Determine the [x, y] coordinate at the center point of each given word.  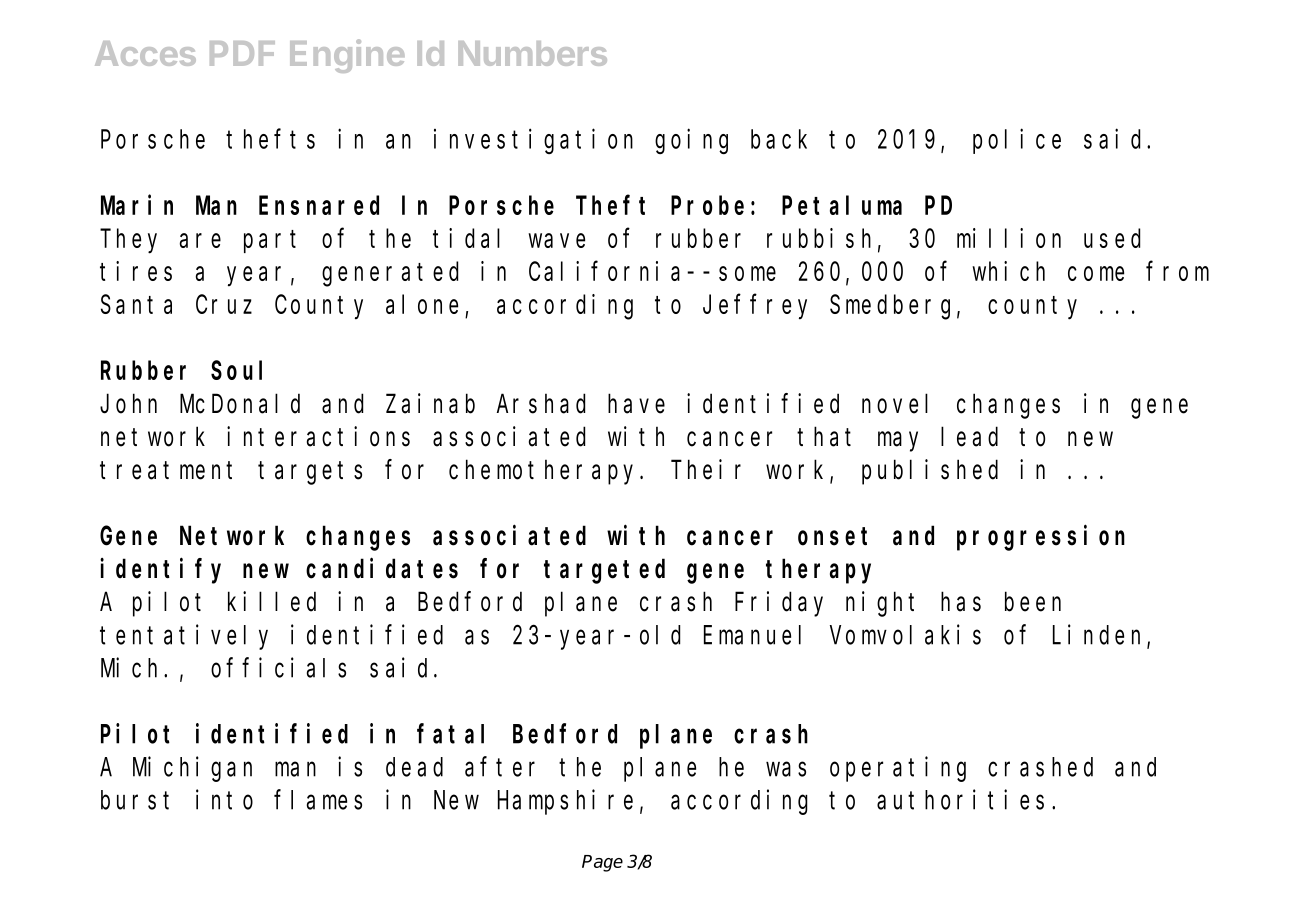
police [1017, 141]
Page [602, 863]
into [224, 800]
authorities [960, 800]
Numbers [532, 53]
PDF [242, 53]
